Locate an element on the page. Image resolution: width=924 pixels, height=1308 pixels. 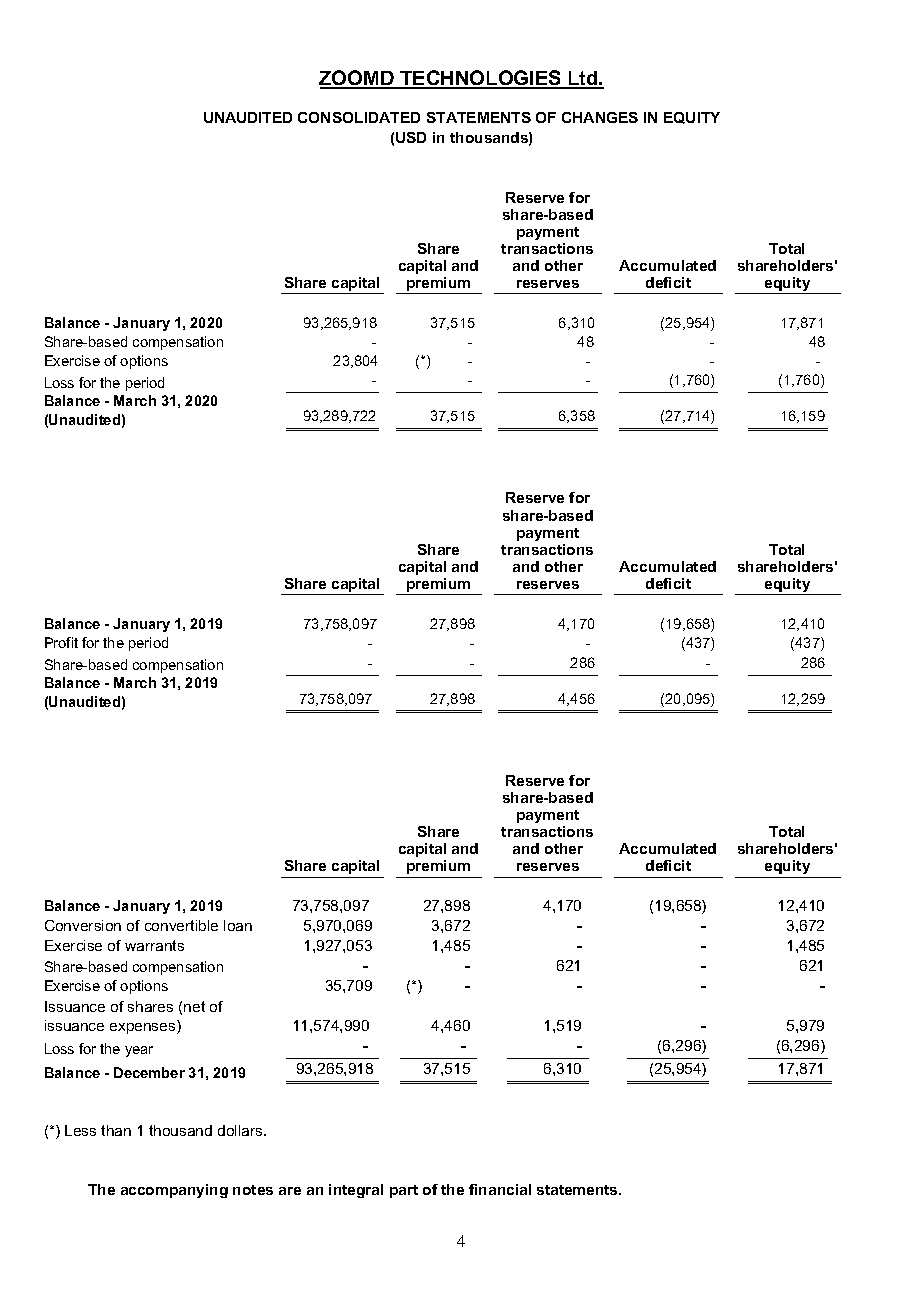
loan is located at coordinates (238, 925).
